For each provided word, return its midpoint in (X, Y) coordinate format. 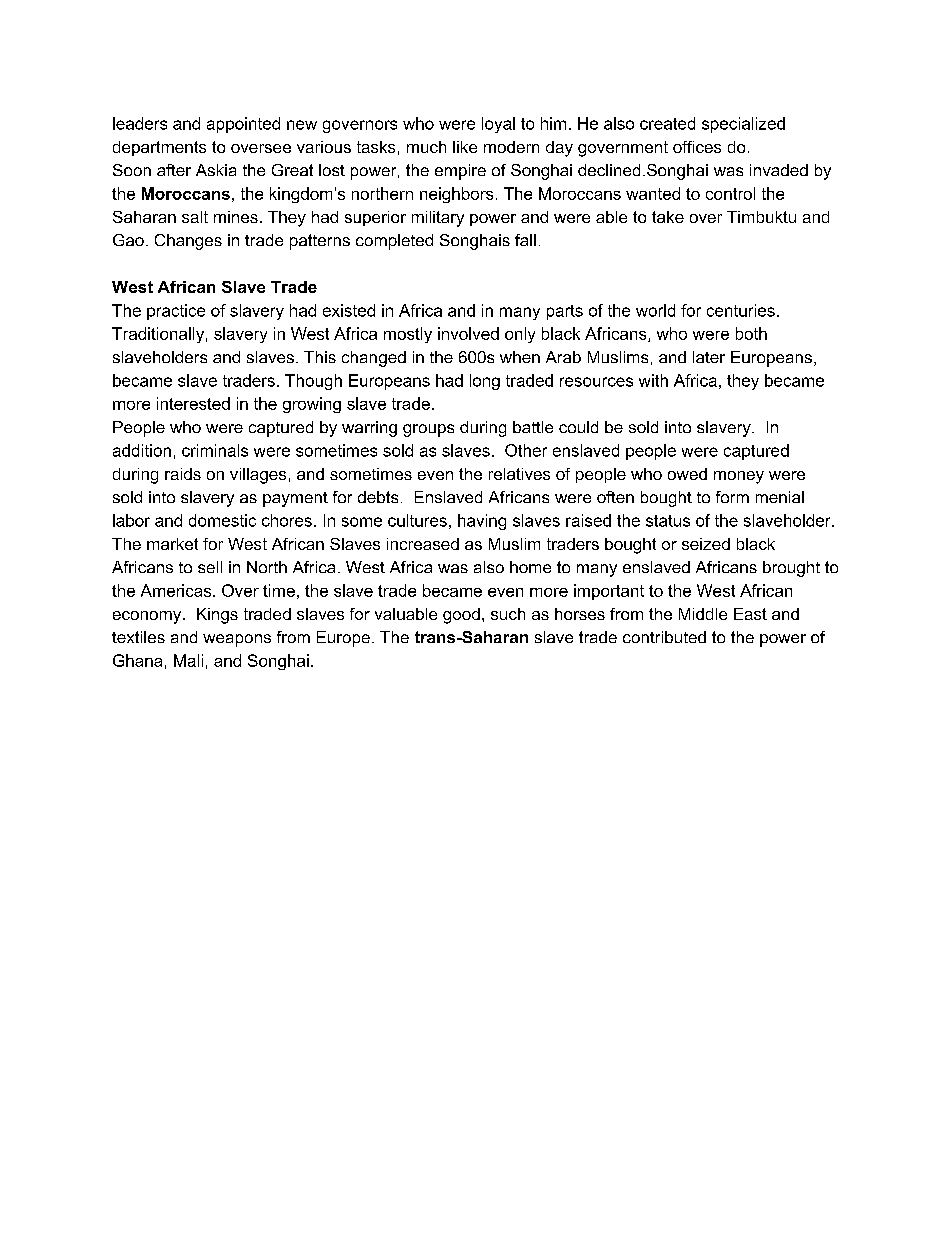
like (465, 147)
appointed (243, 125)
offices (697, 147)
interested (193, 403)
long (485, 382)
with (653, 380)
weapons (237, 640)
